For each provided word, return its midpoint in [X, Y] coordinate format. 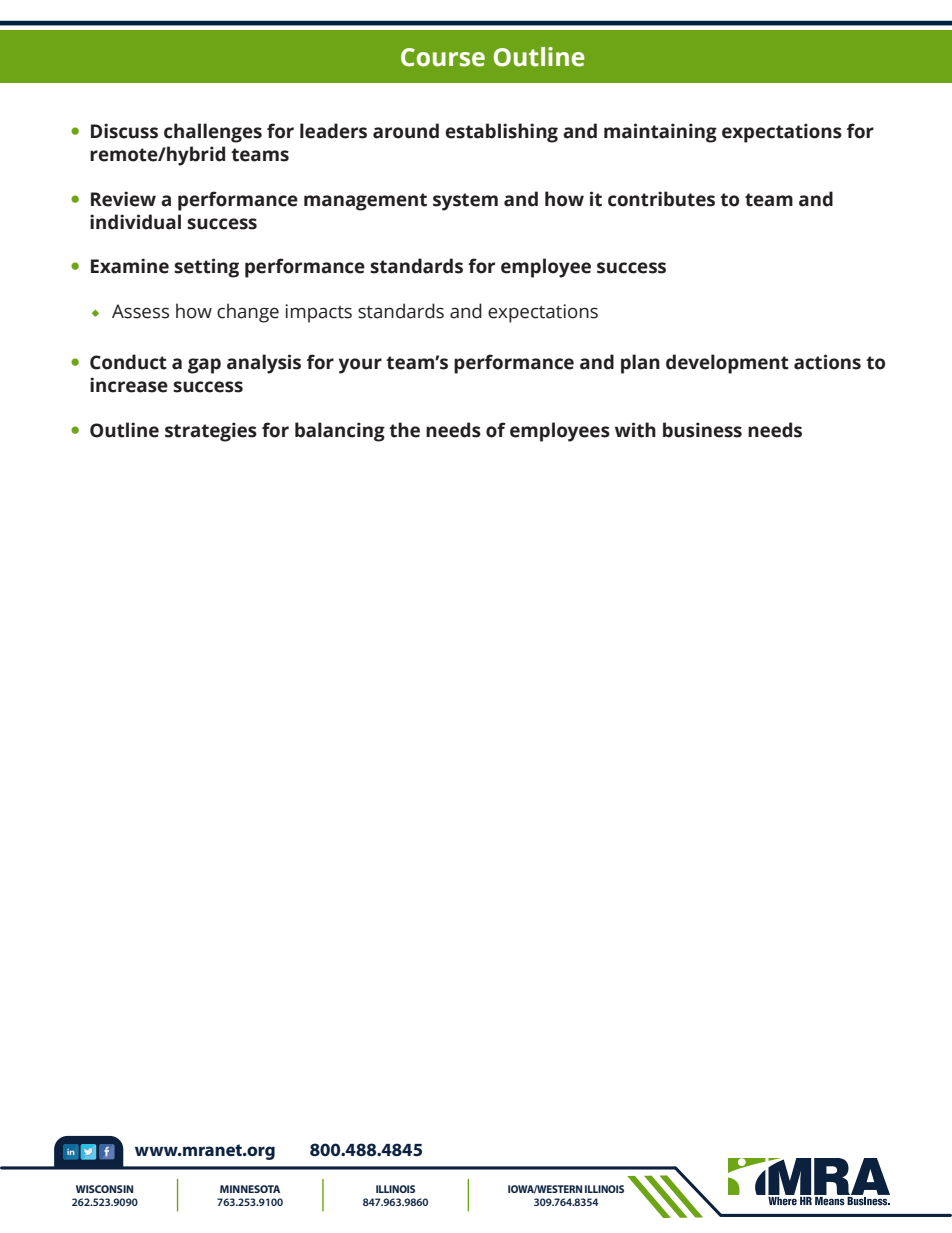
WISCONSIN [104, 1189]
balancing [340, 432]
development [727, 364]
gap [204, 366]
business [702, 430]
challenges [213, 133]
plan [640, 364]
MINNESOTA [250, 1189]
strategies [211, 432]
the [404, 430]
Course [443, 57]
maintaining [660, 133]
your [360, 366]
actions [827, 362]
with [635, 430]
